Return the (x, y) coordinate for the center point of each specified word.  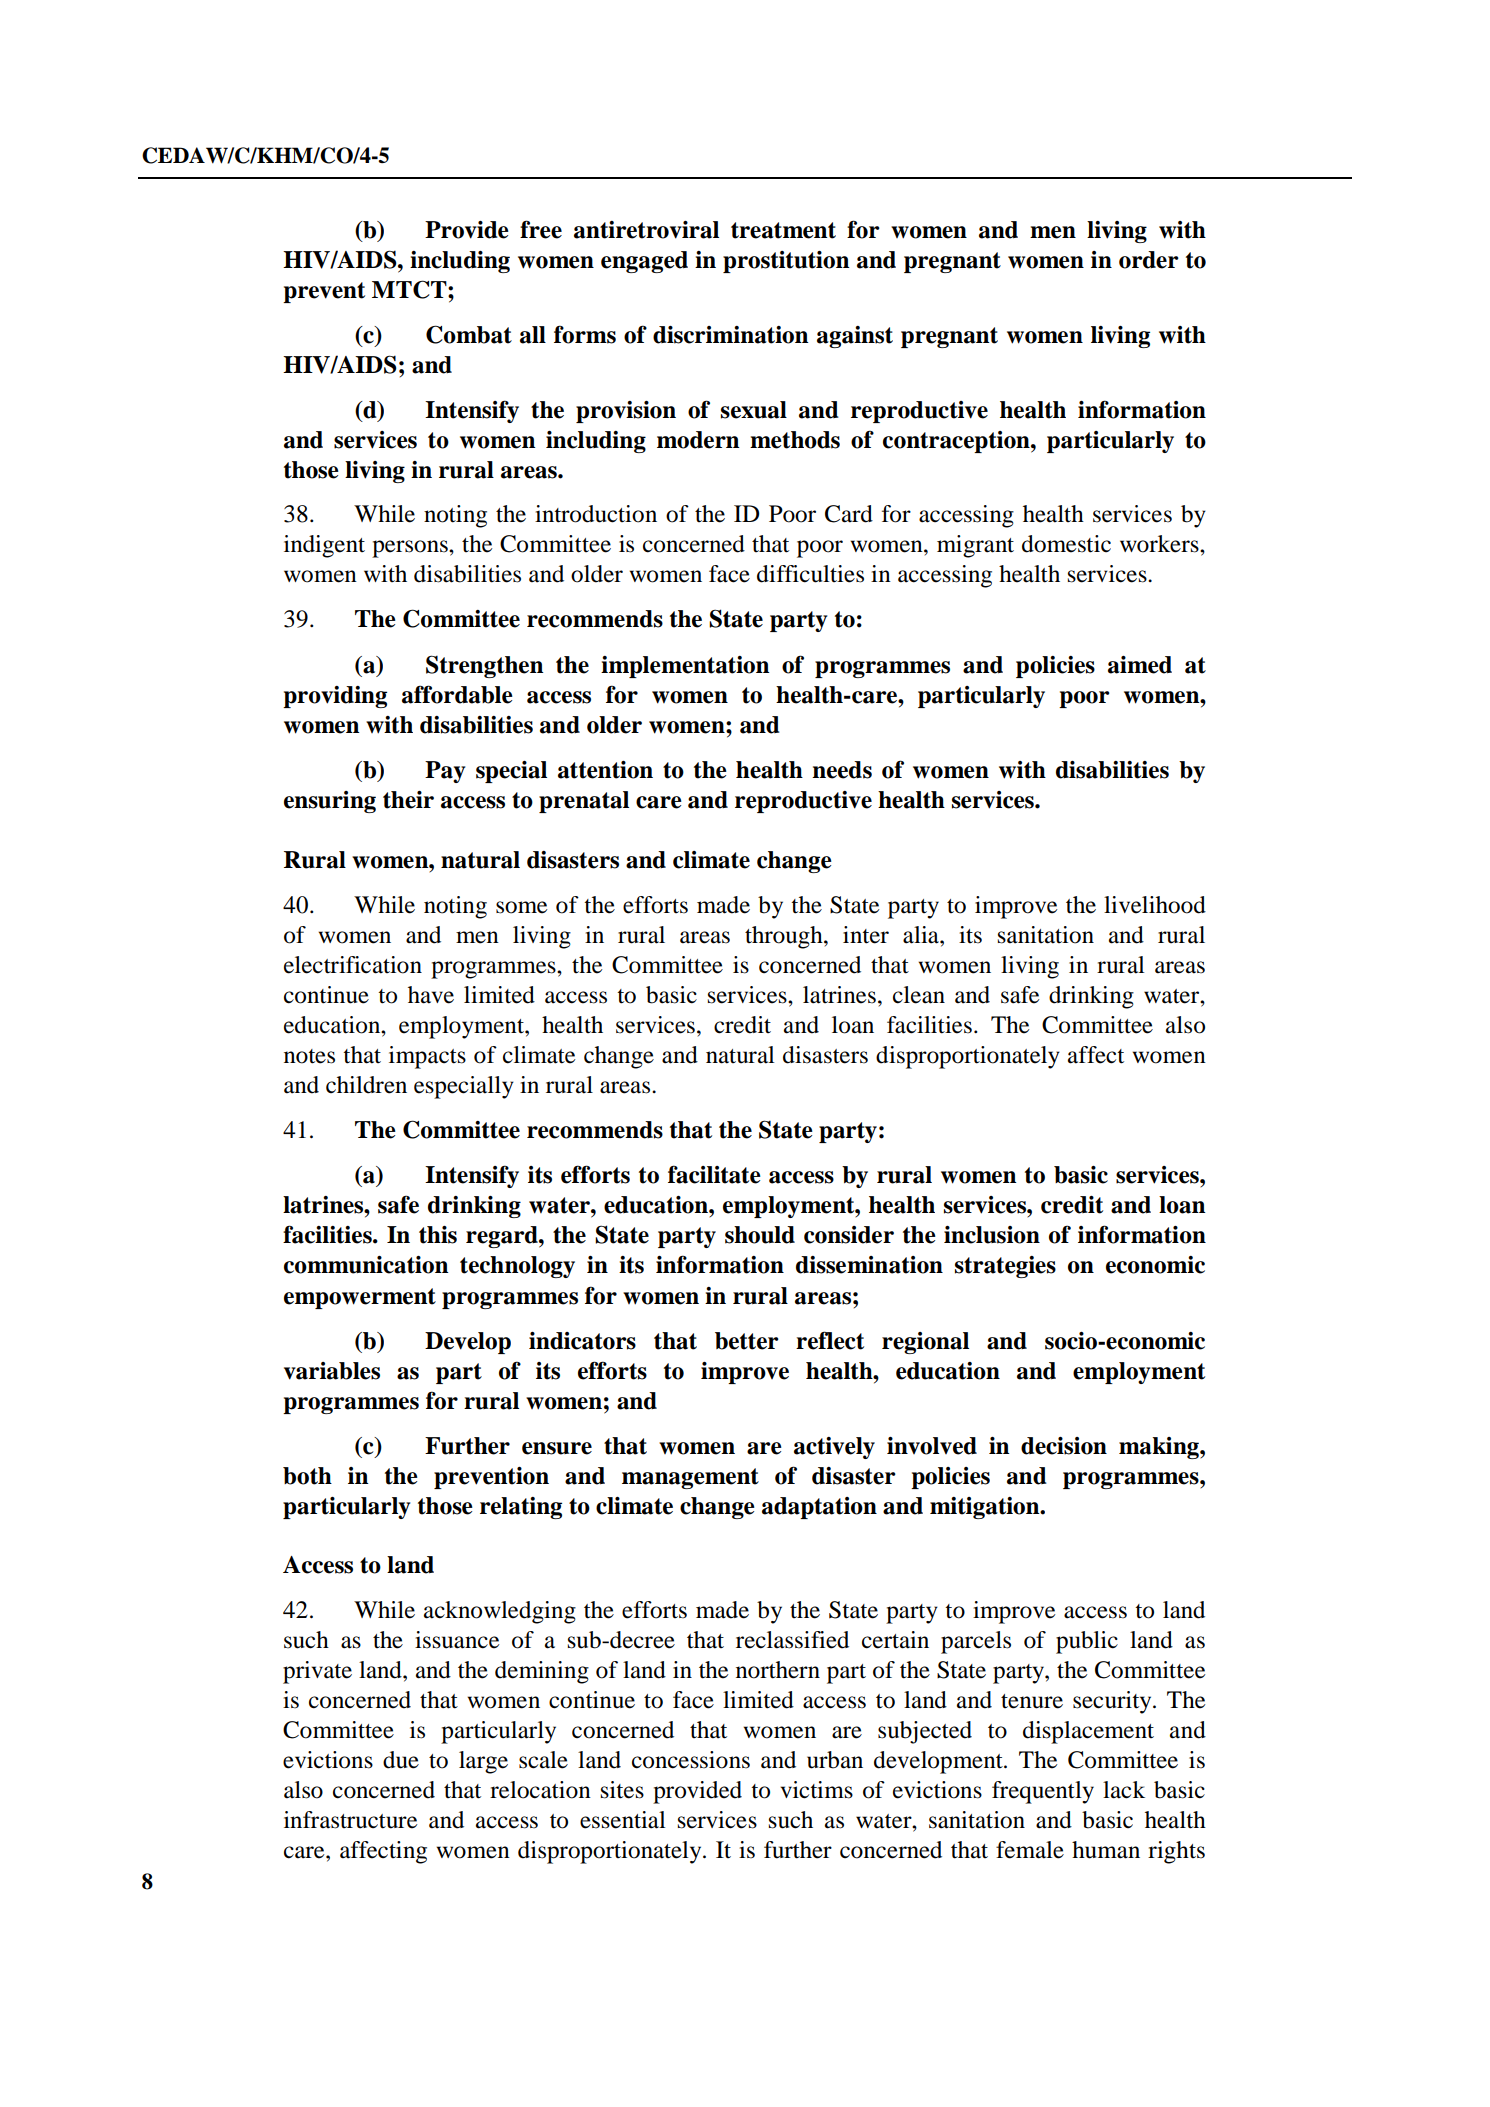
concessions (691, 1760)
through (785, 937)
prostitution (786, 262)
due (401, 1760)
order (1149, 260)
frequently (1043, 1792)
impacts (427, 1057)
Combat (469, 334)
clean (919, 995)
